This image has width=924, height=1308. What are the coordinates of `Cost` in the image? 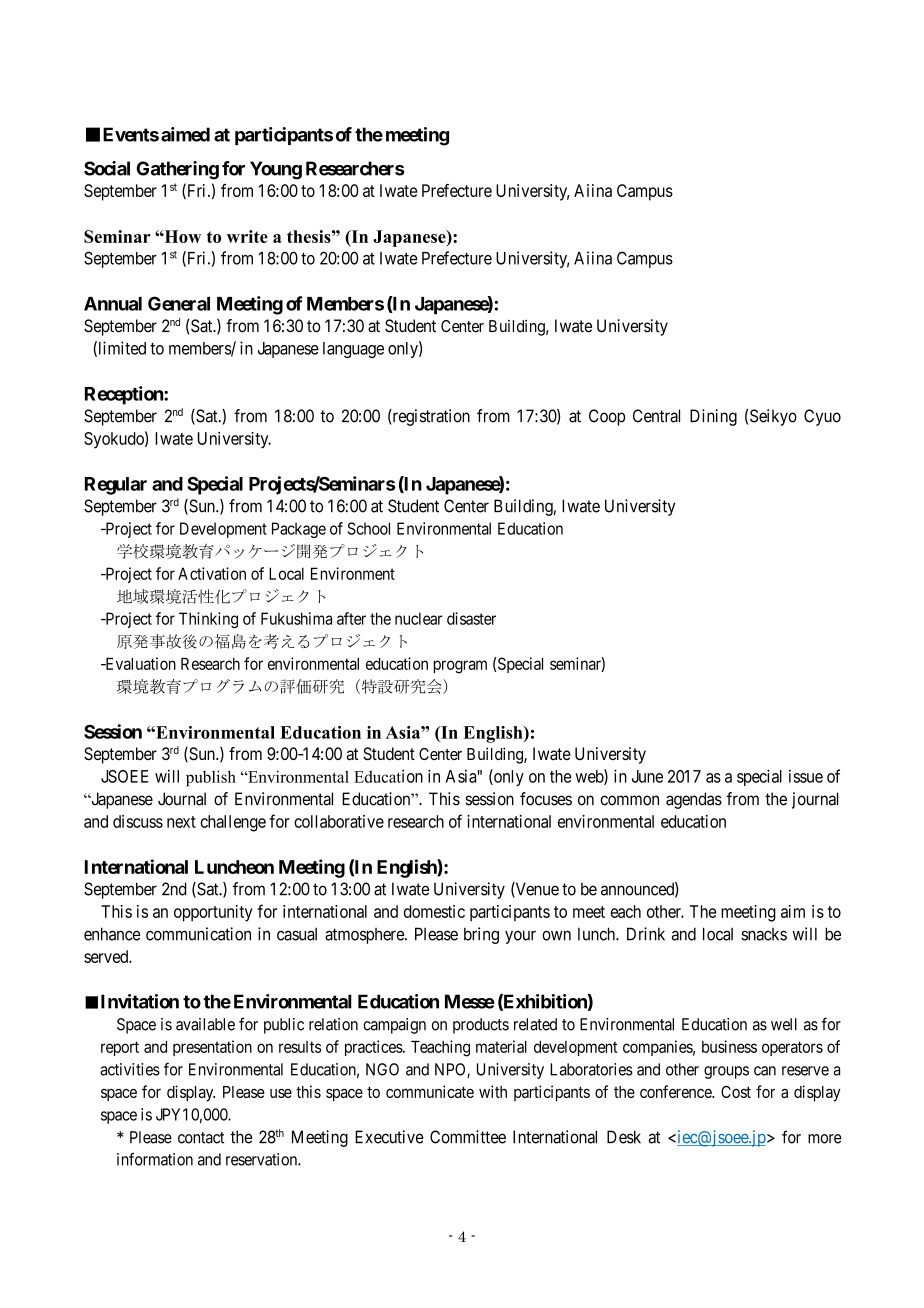 It's located at (736, 1091).
